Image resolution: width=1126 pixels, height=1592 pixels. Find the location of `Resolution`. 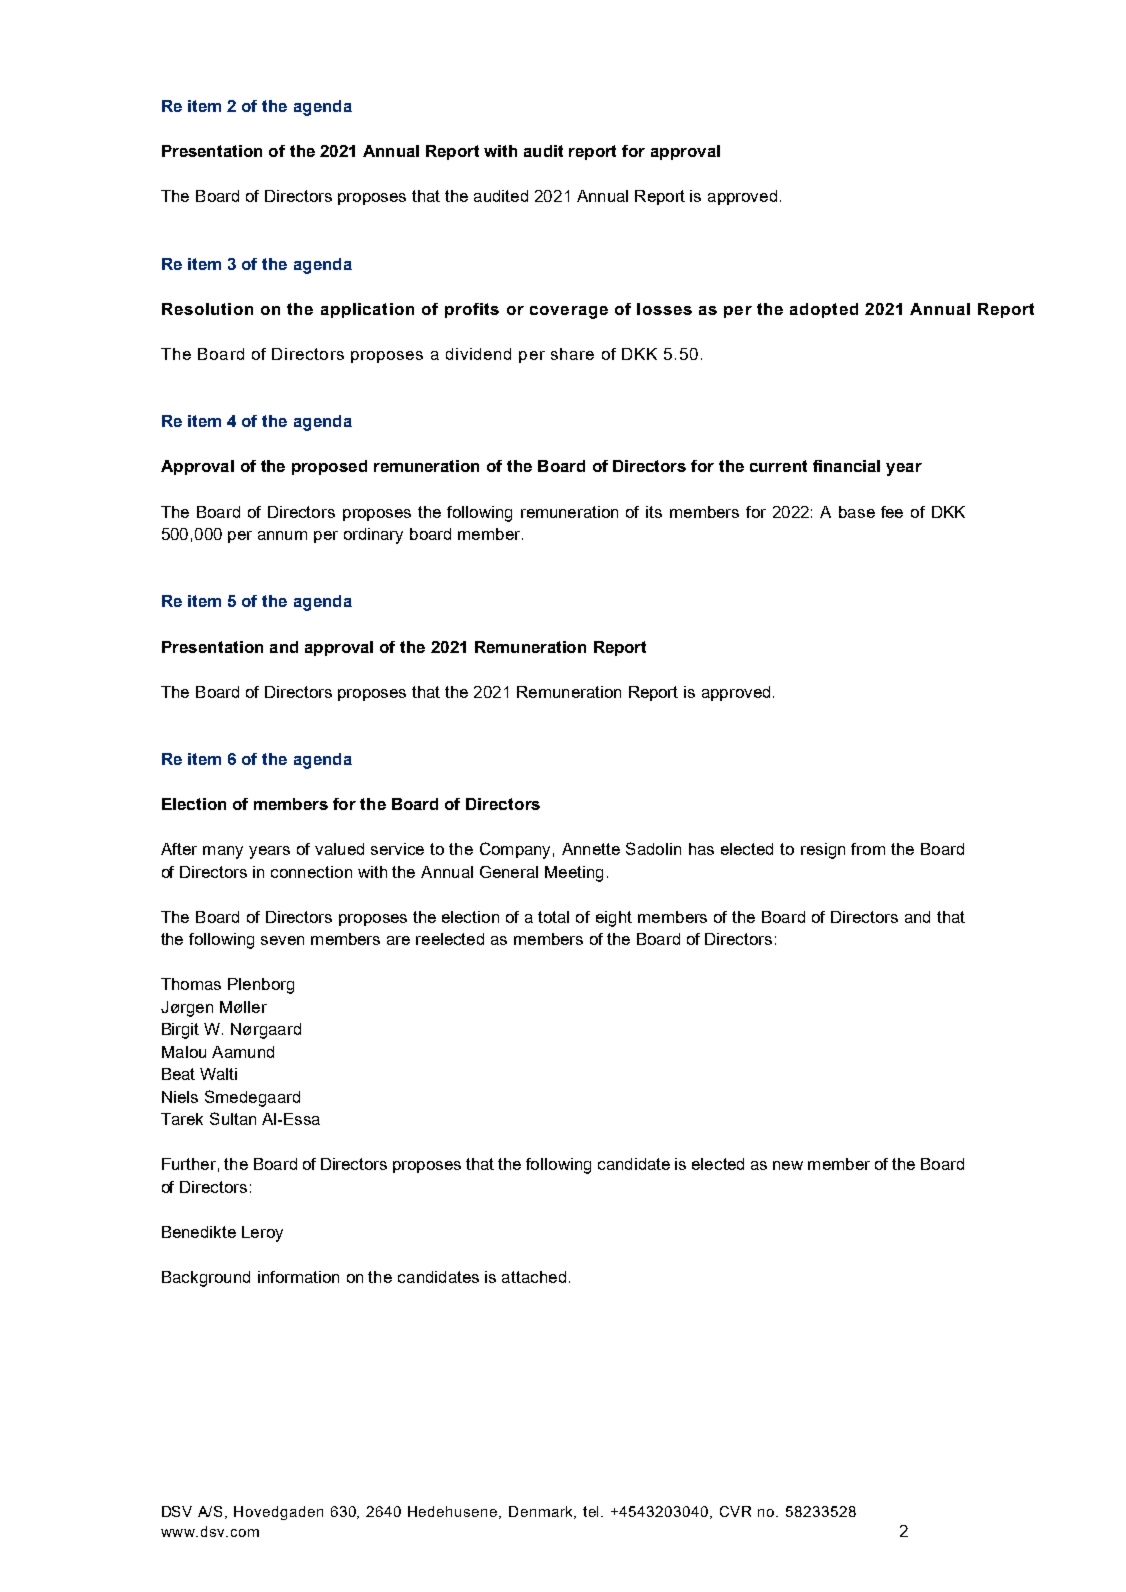

Resolution is located at coordinates (207, 309).
